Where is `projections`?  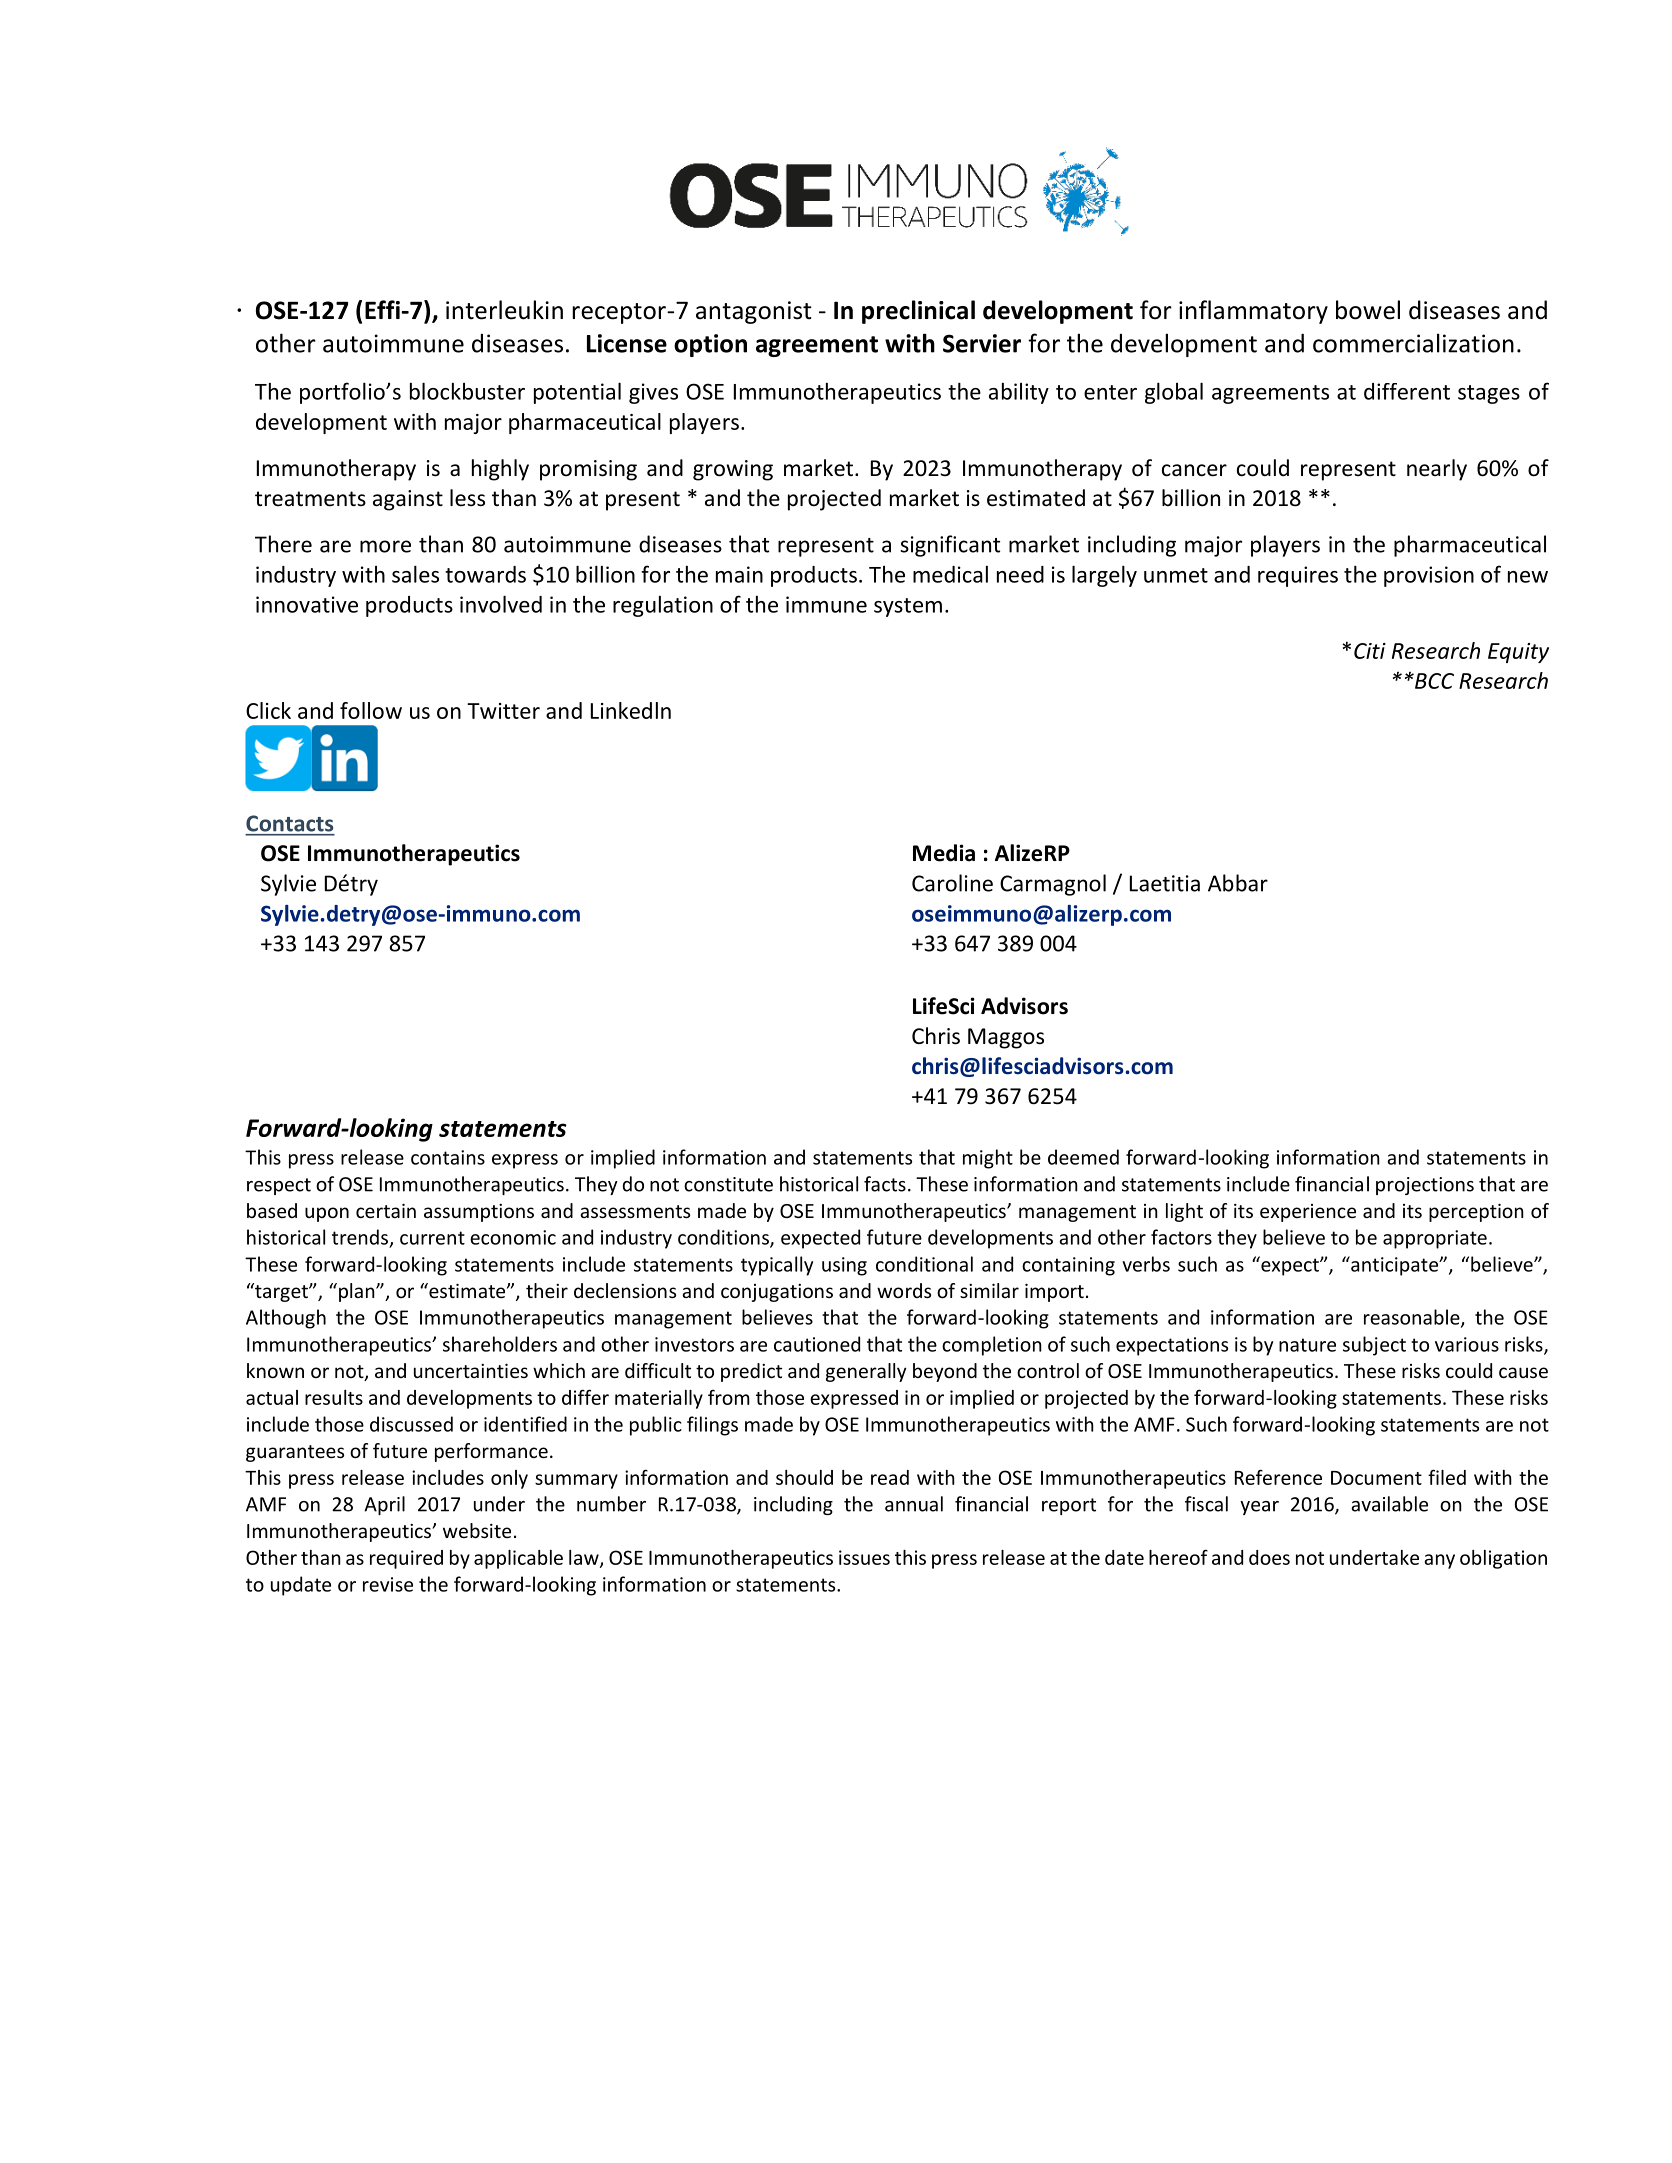
projections is located at coordinates (1425, 1186).
